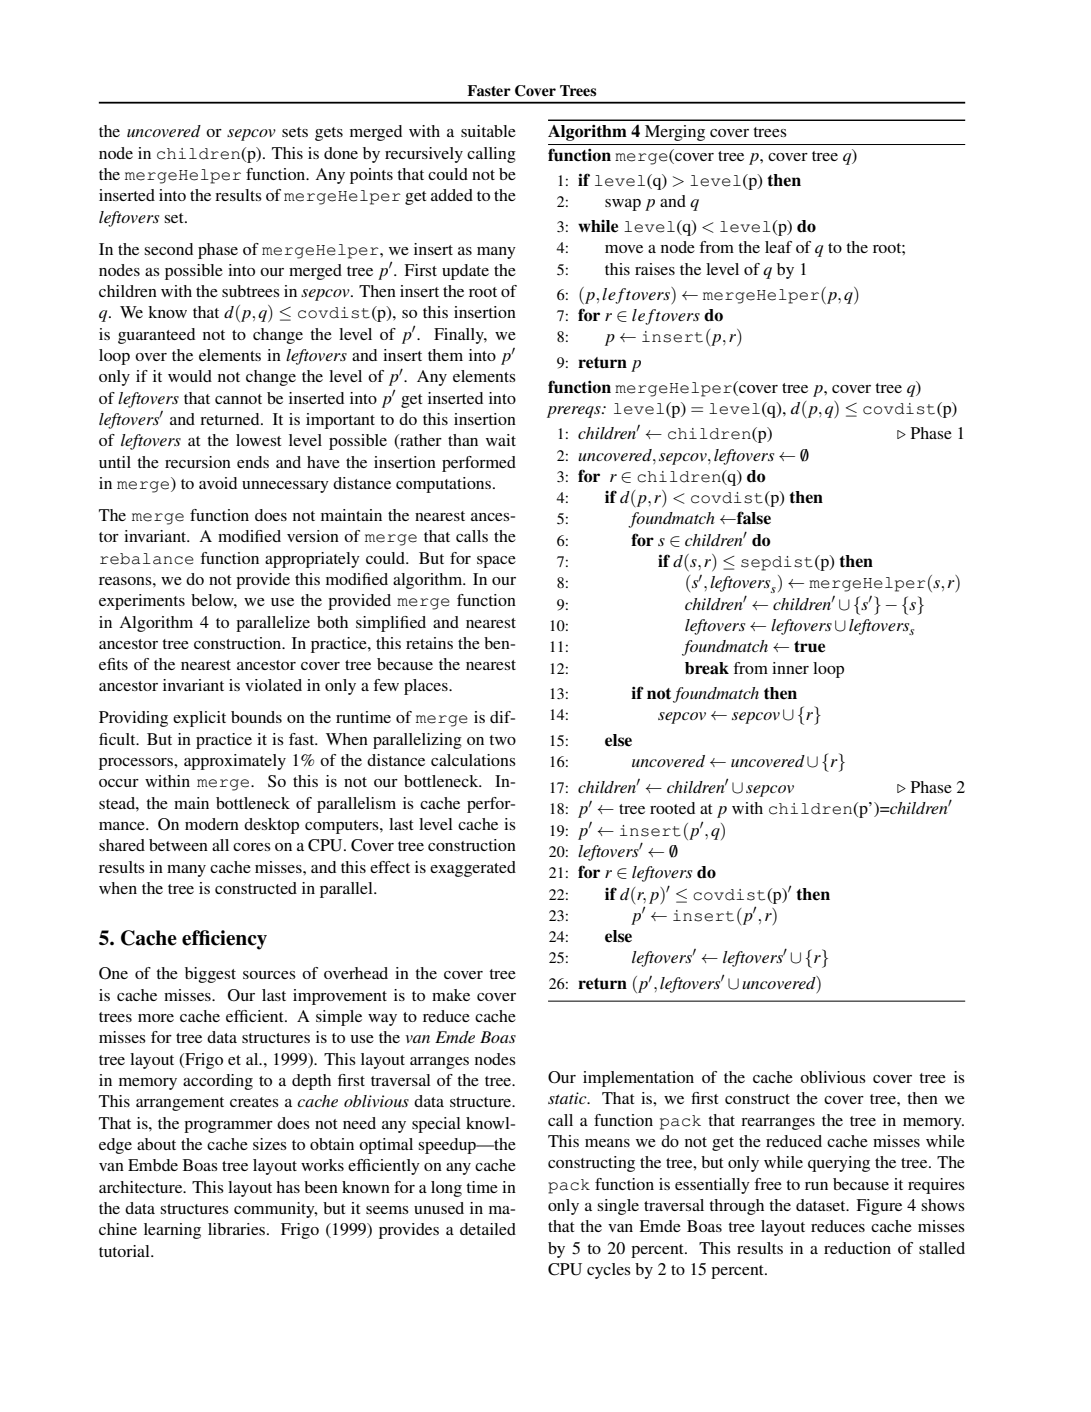 The image size is (1091, 1412). I want to click on avoid, so click(218, 483).
